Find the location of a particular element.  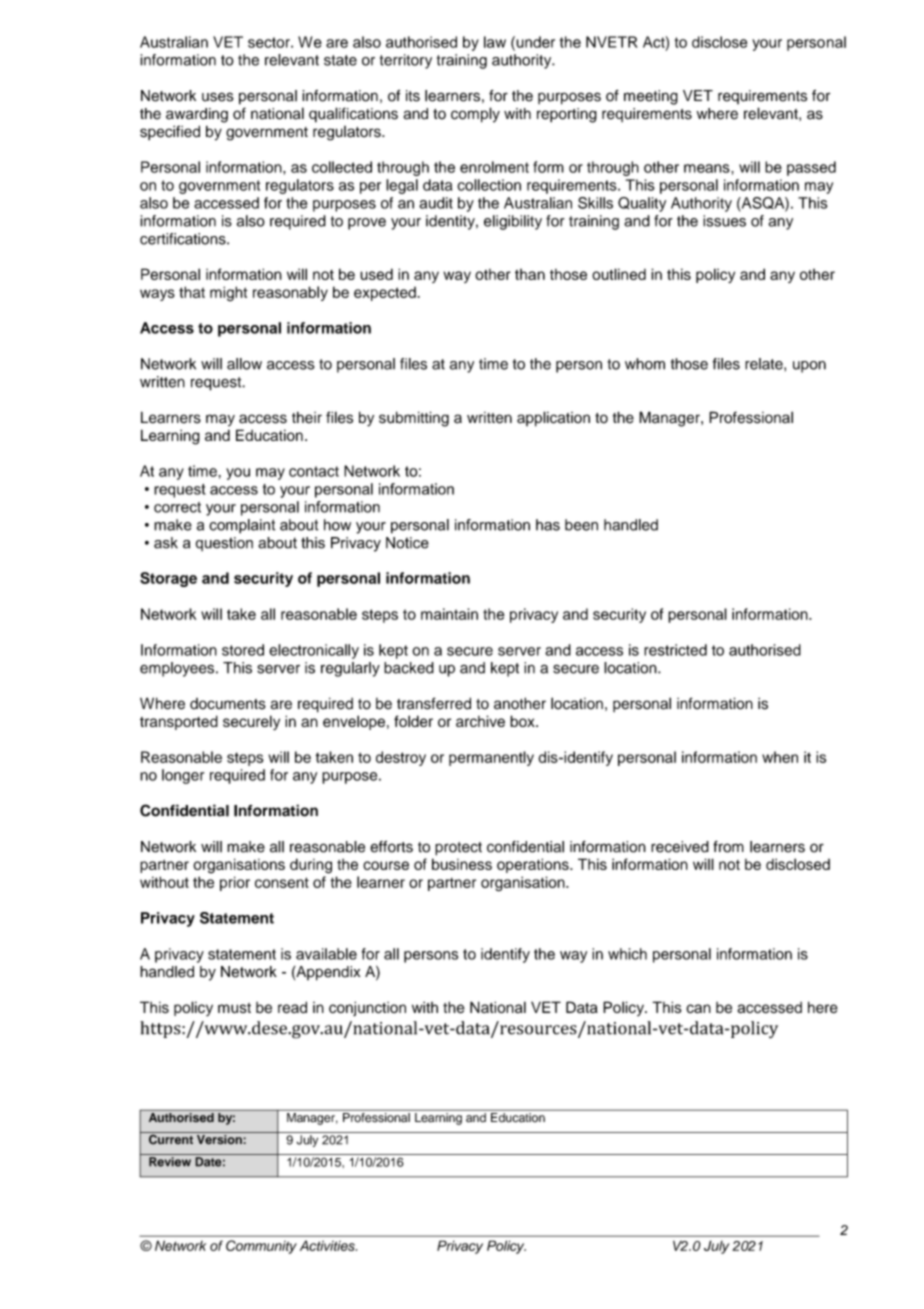

maintain is located at coordinates (449, 614).
